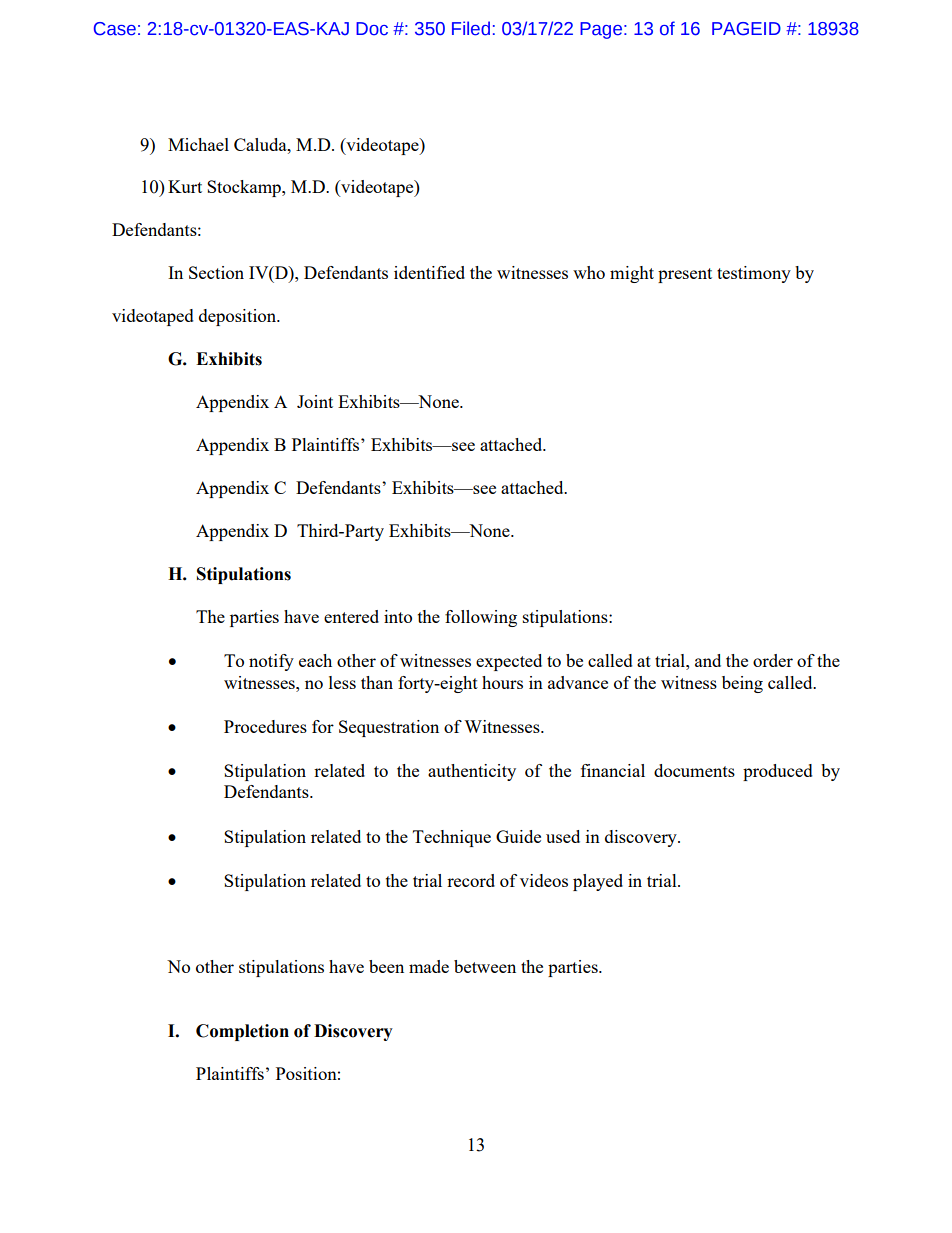 Image resolution: width=952 pixels, height=1233 pixels. I want to click on present, so click(685, 275).
